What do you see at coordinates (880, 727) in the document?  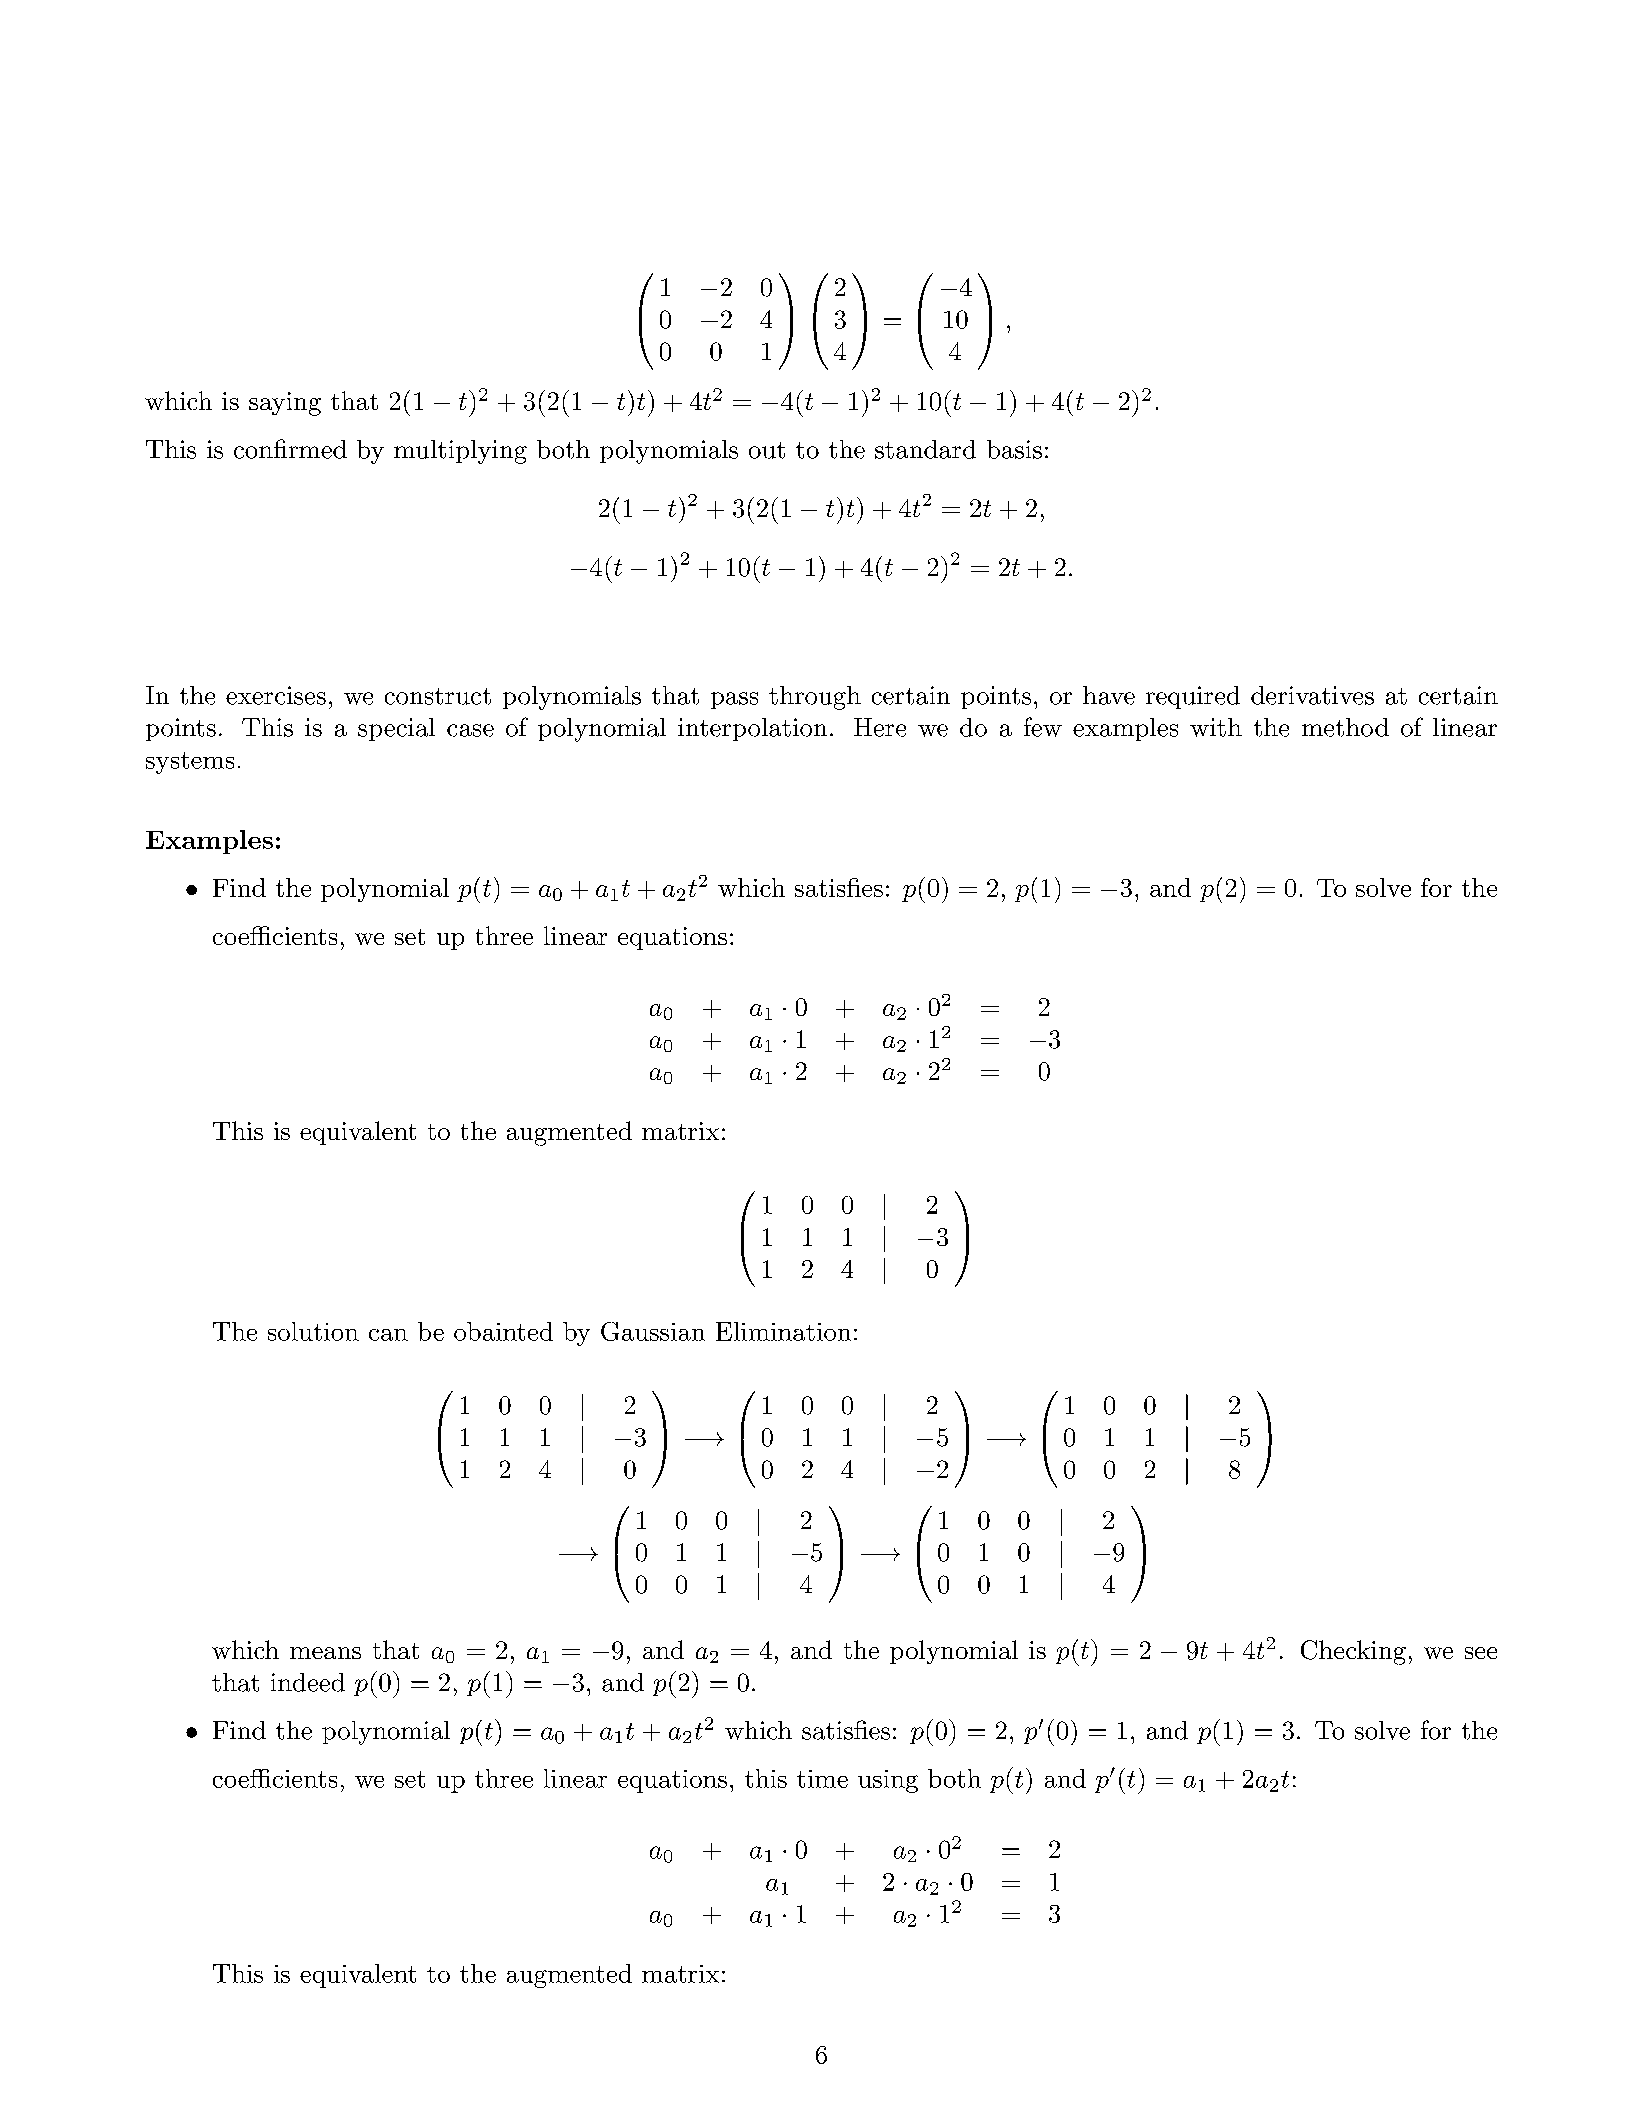 I see `Here` at bounding box center [880, 727].
